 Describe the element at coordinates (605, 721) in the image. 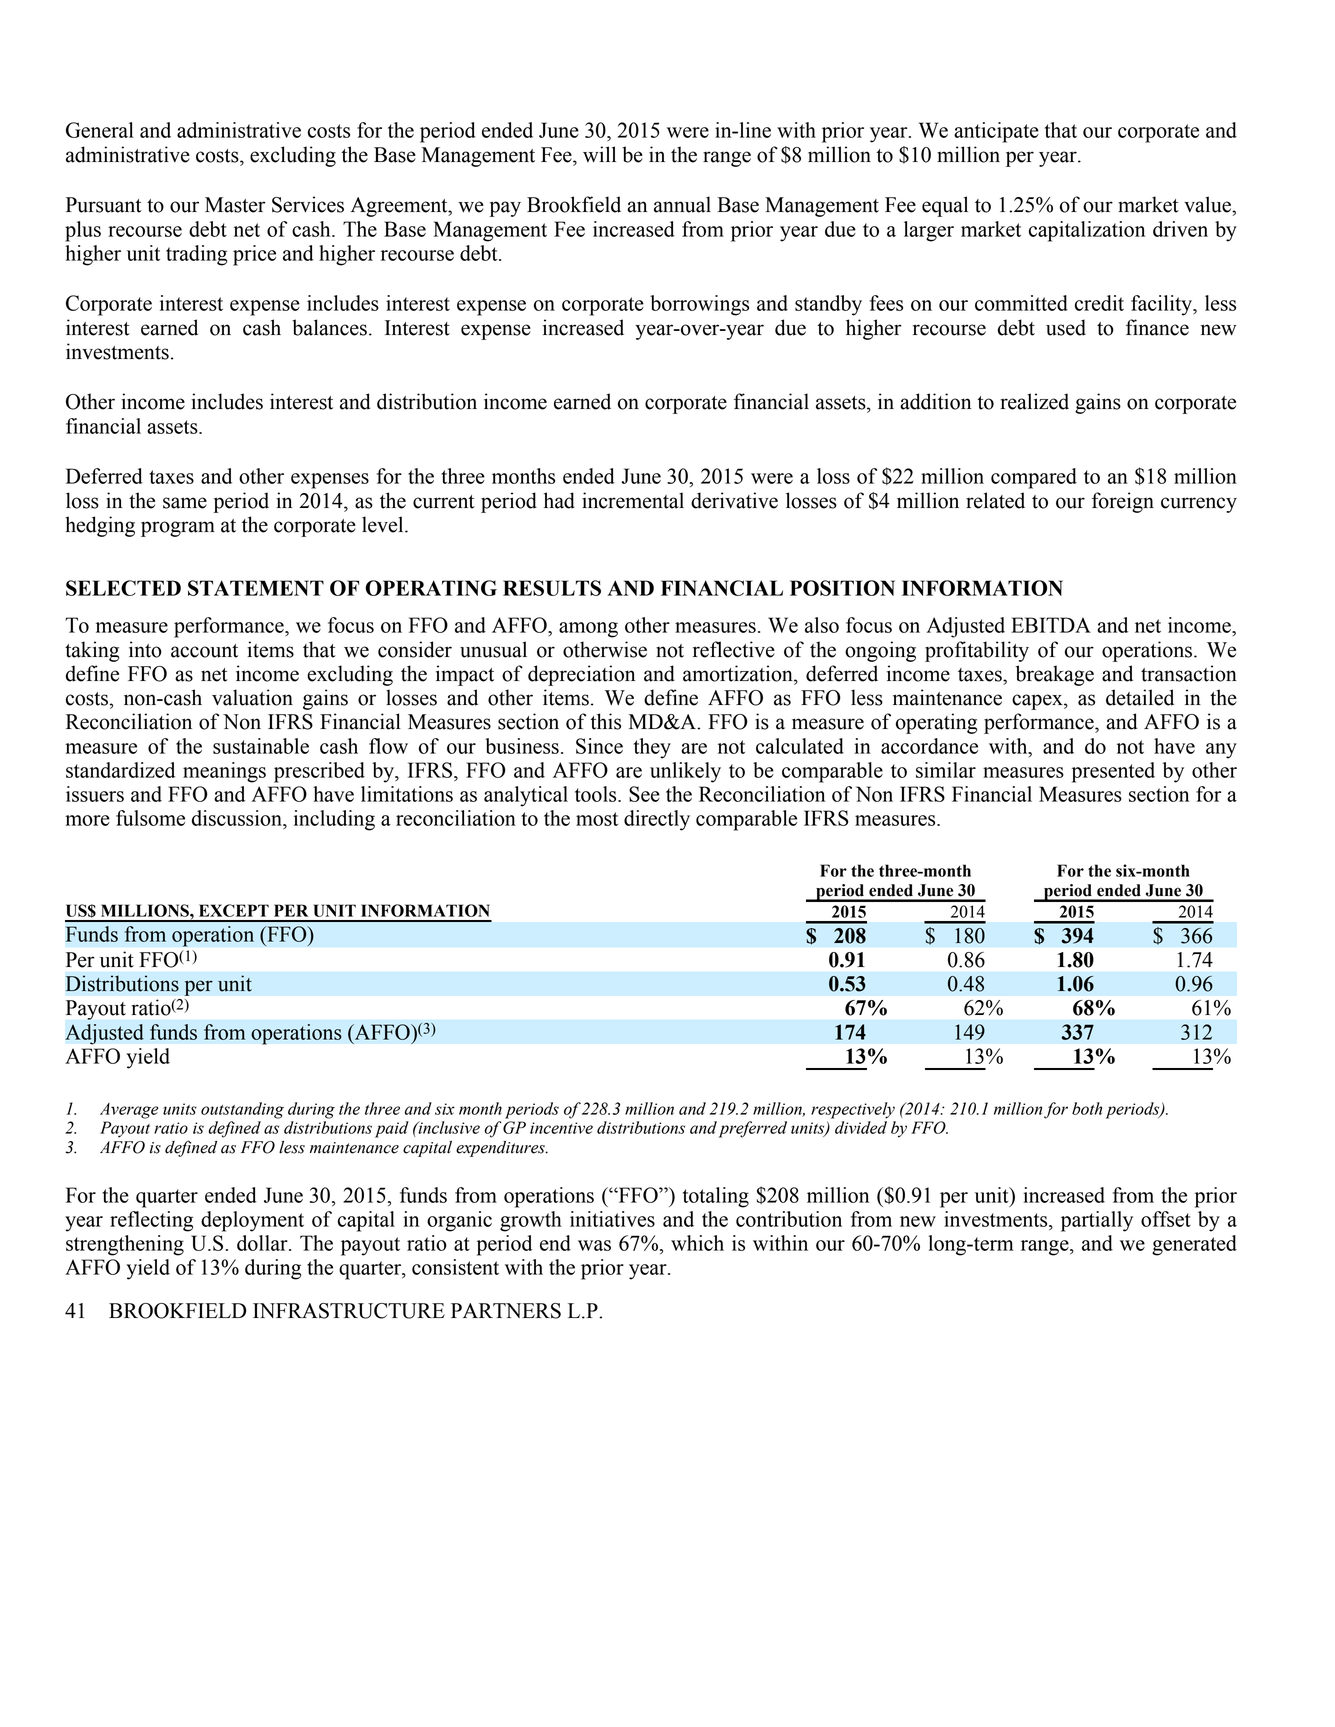

I see `this` at that location.
